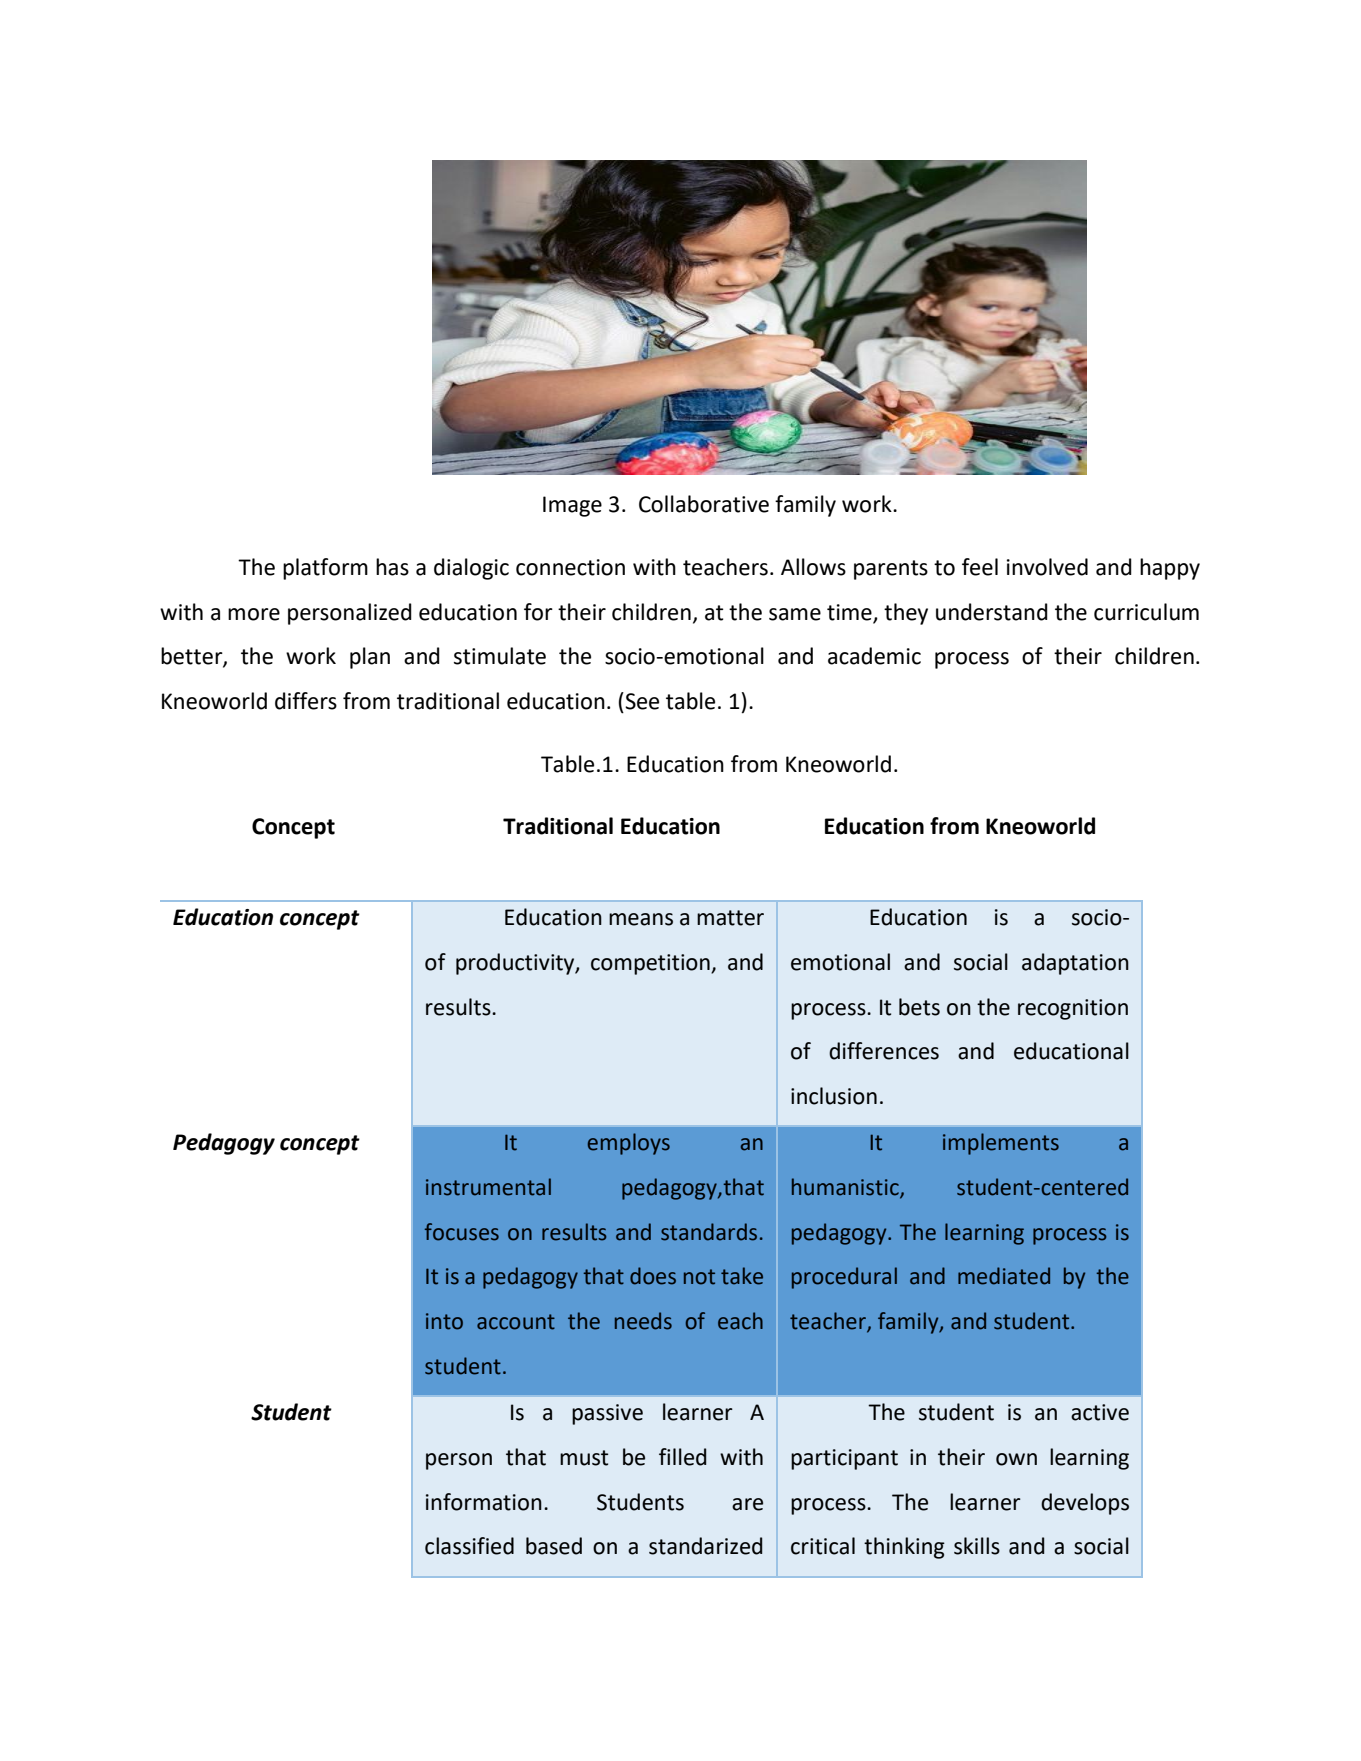 The width and height of the document is (1361, 1761). Describe the element at coordinates (641, 701) in the document. I see `See` at that location.
